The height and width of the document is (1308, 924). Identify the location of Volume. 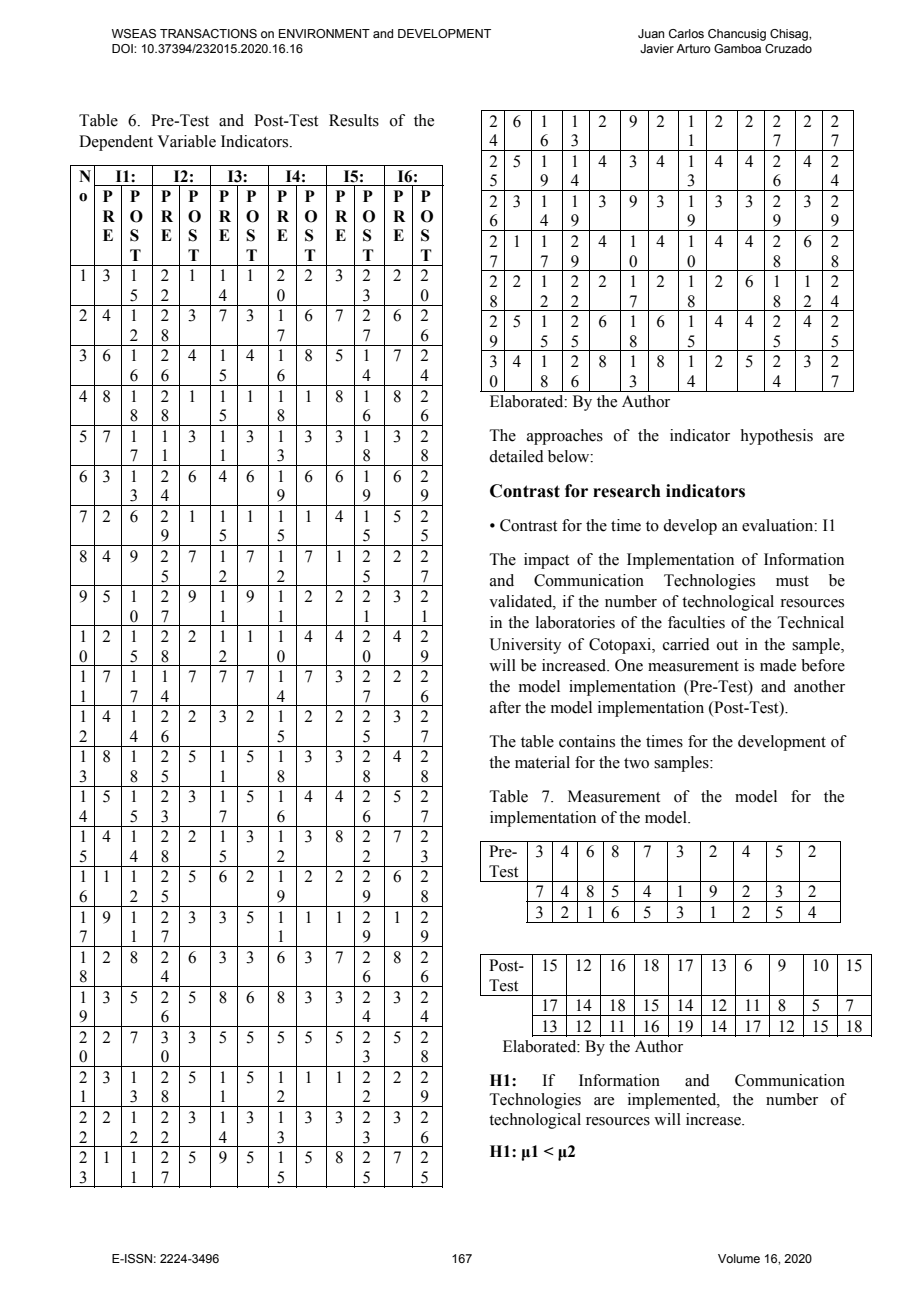
(739, 1258).
